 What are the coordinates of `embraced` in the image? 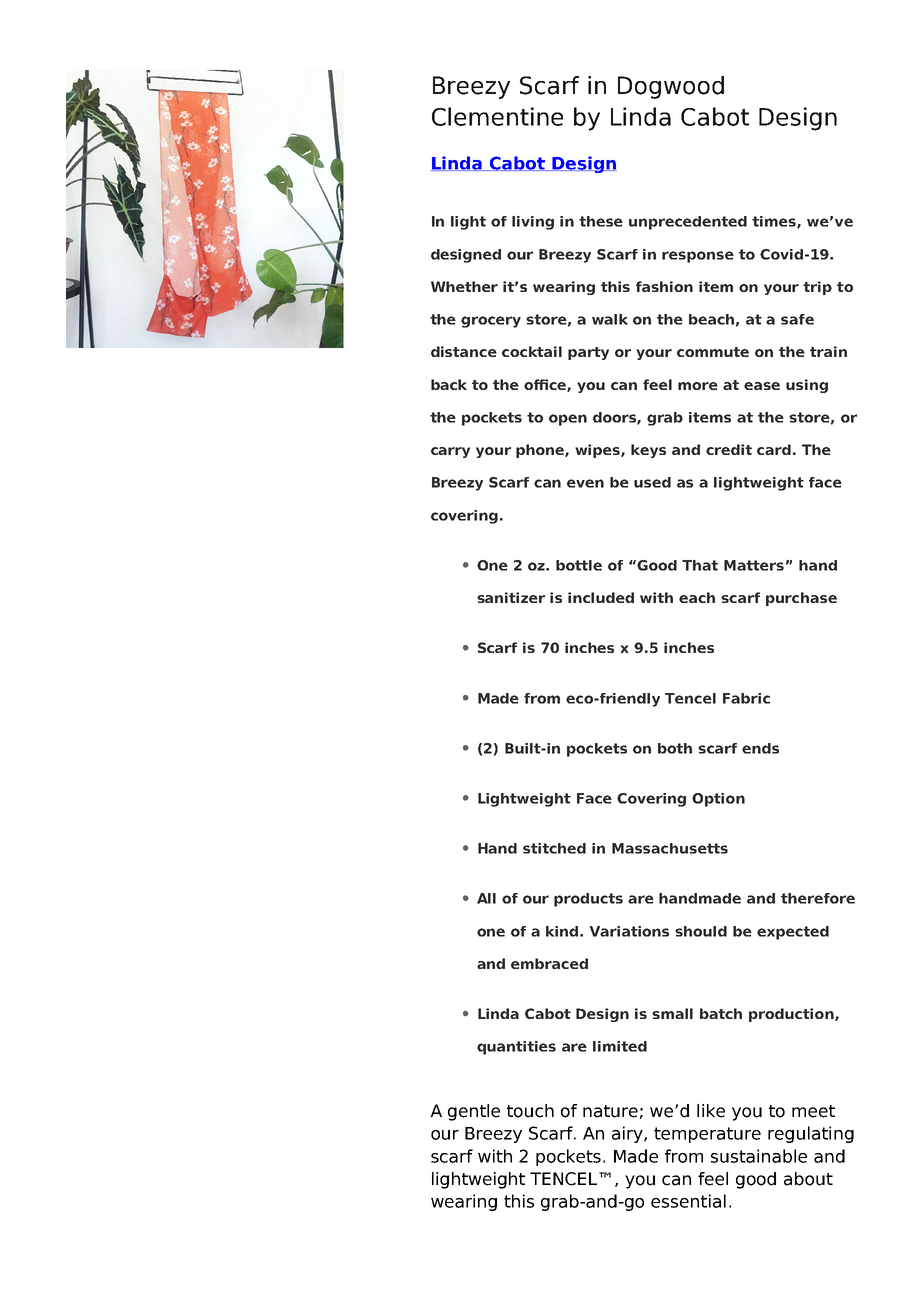 It's located at (549, 963).
